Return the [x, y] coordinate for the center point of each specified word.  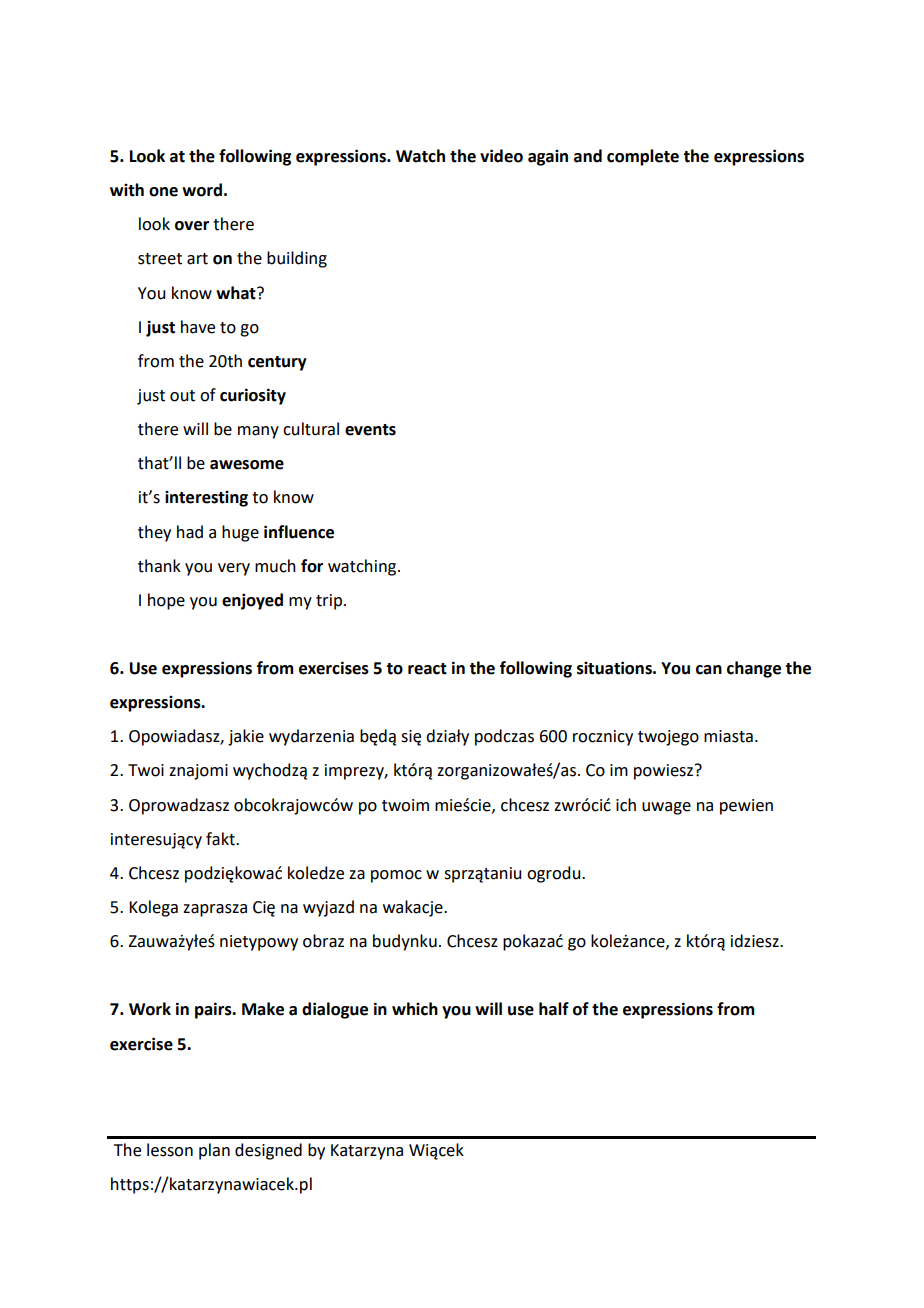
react [427, 669]
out [182, 396]
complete [643, 157]
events [370, 430]
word [202, 190]
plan [214, 1151]
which [415, 1009]
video [501, 156]
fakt [221, 839]
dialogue [335, 1010]
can [709, 670]
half [554, 1009]
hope [166, 601]
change [754, 669]
